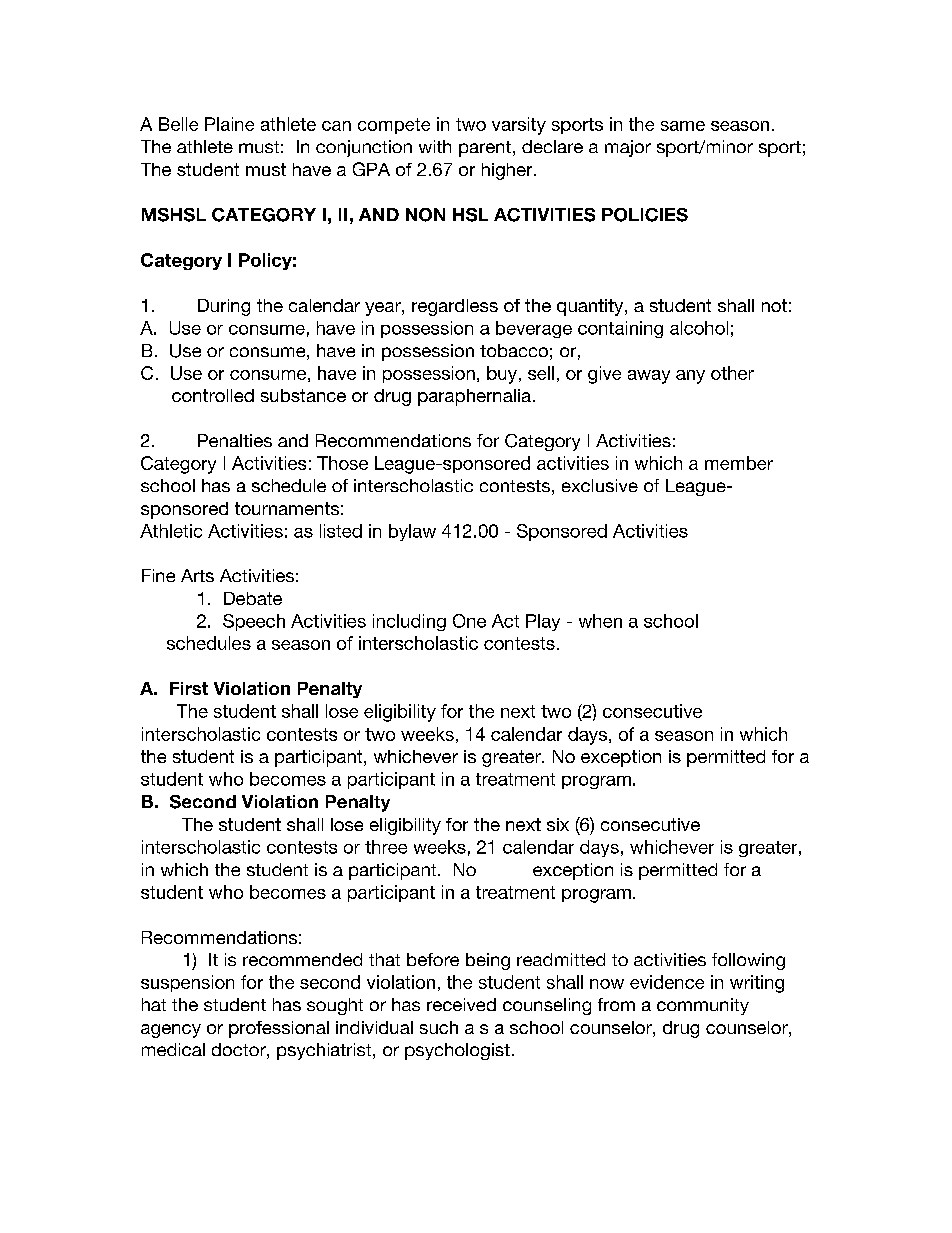  What do you see at coordinates (485, 149) in the screenshot?
I see `parent` at bounding box center [485, 149].
